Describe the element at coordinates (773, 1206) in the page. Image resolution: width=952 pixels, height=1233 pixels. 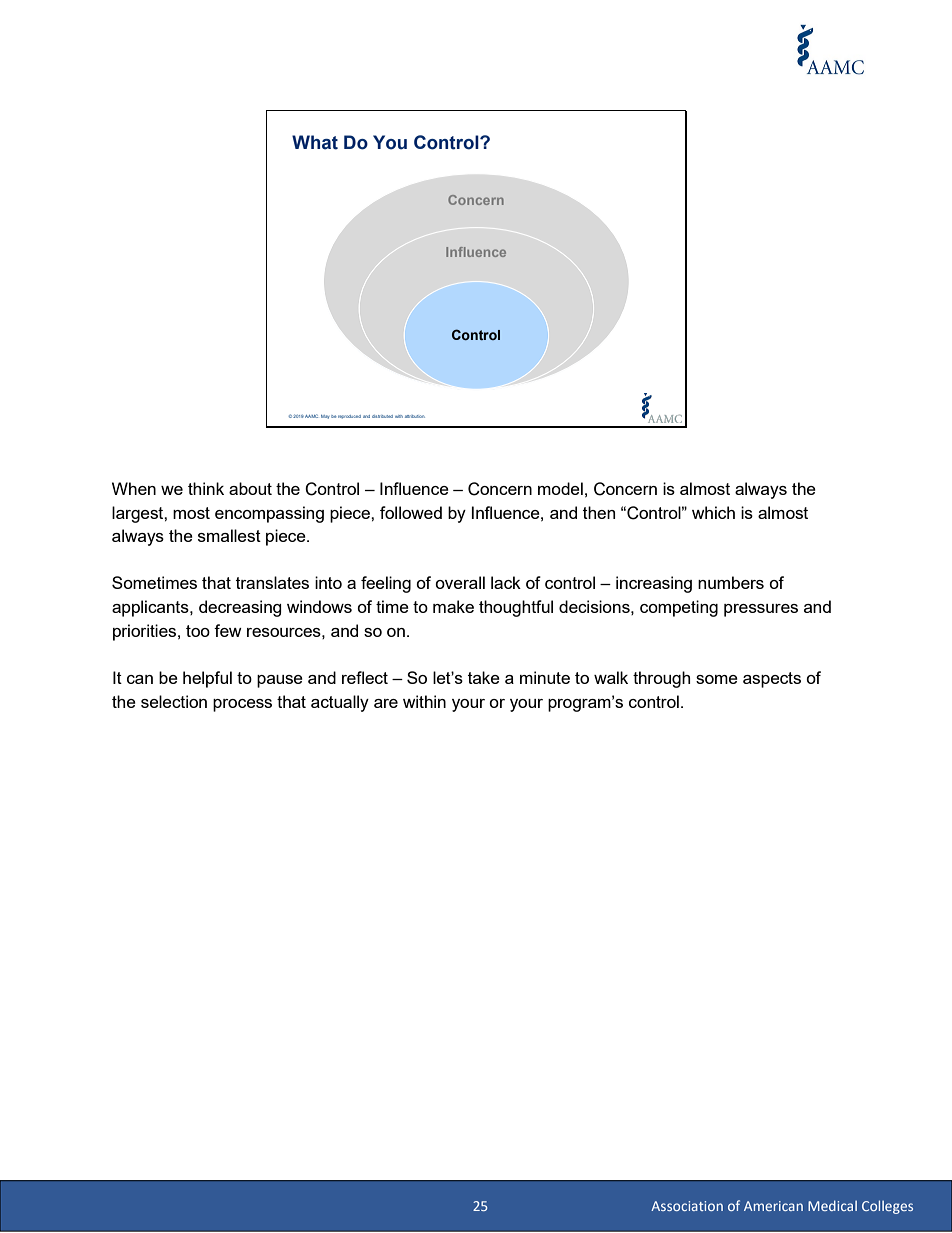
I see `American` at that location.
